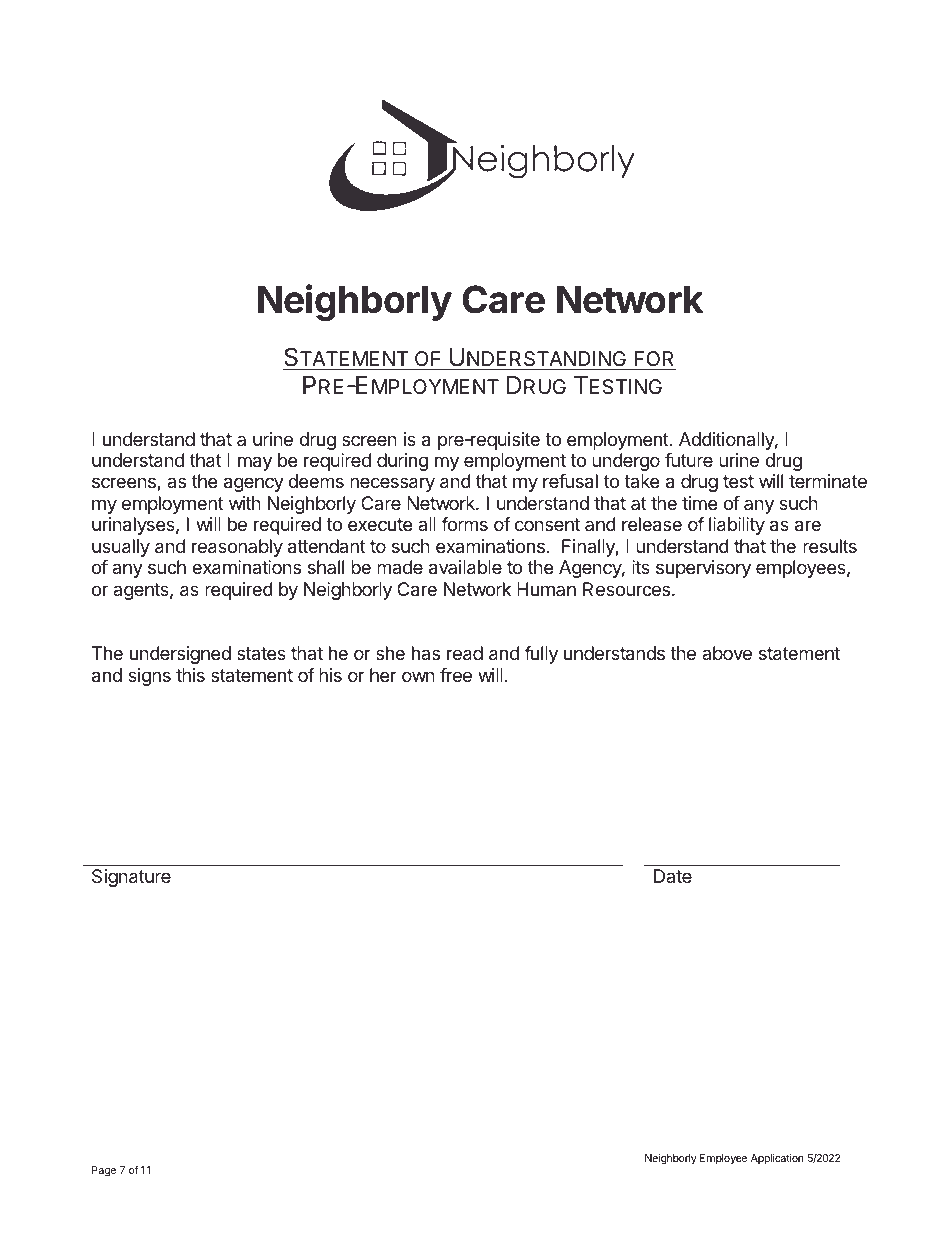  What do you see at coordinates (418, 676) in the page?
I see `own` at bounding box center [418, 676].
